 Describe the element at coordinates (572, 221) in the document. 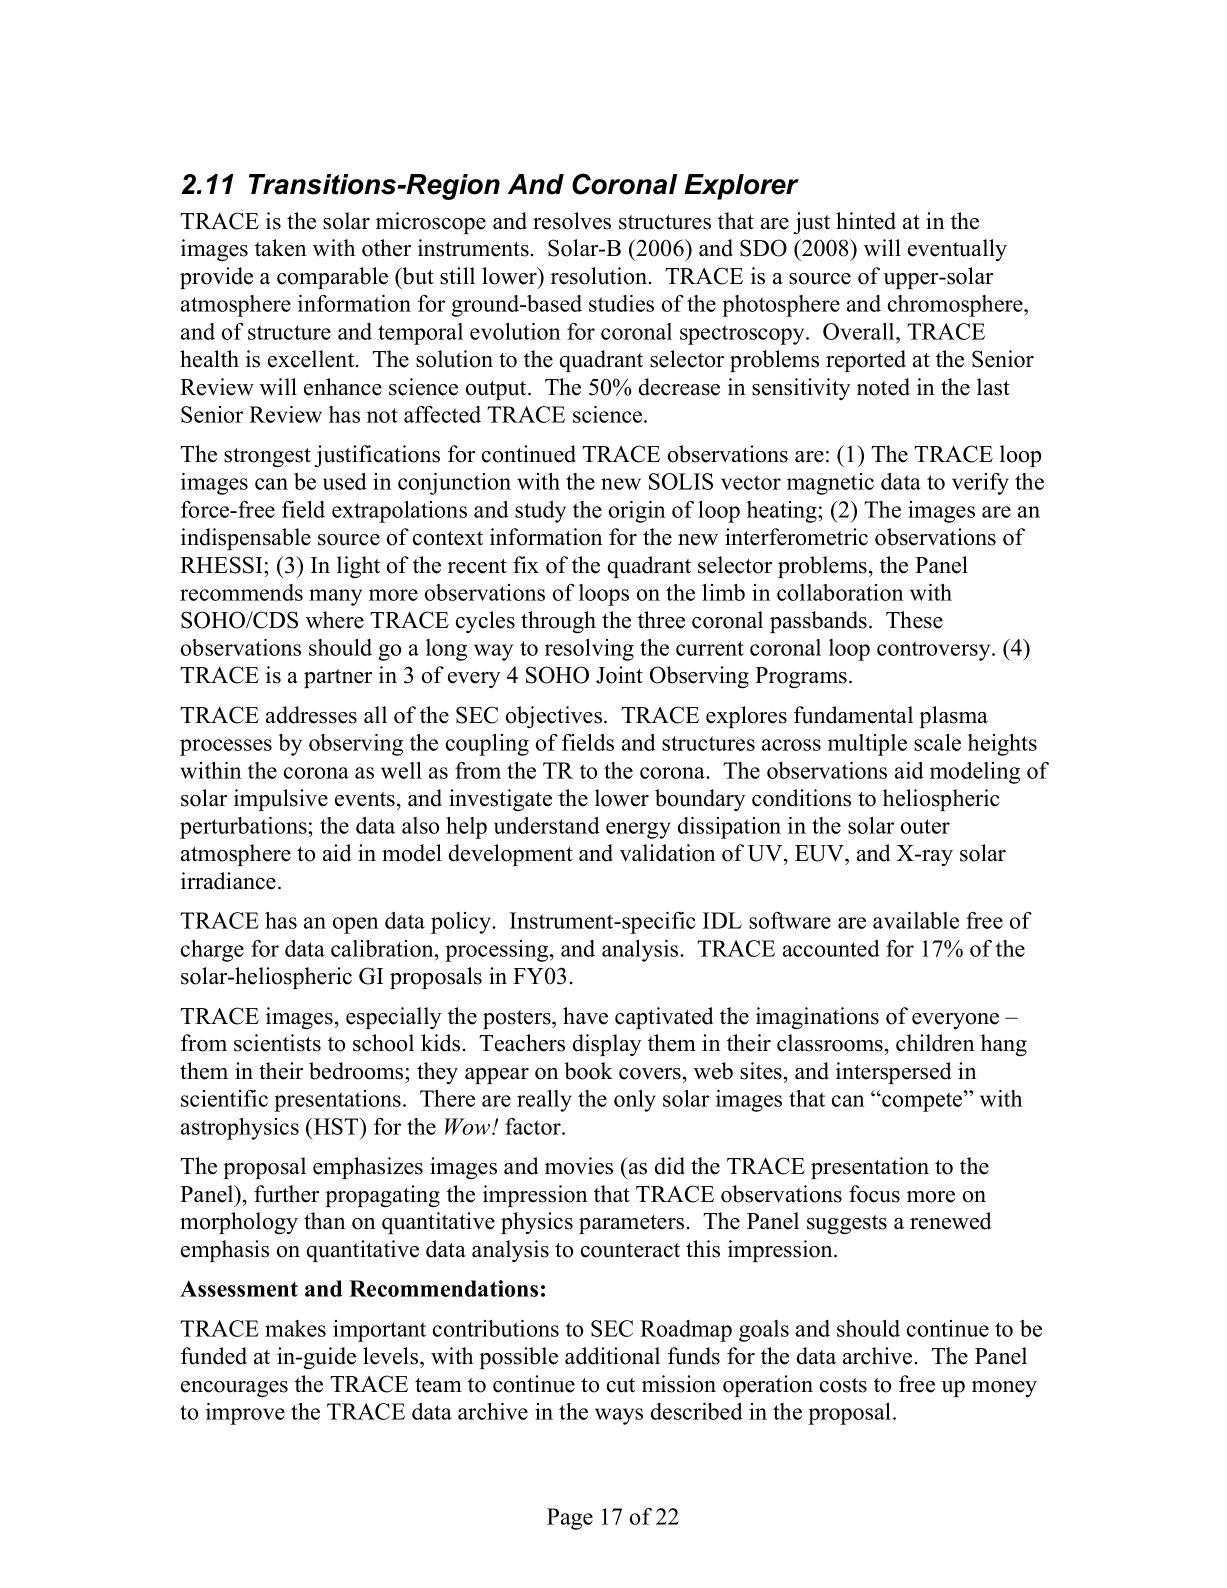

I see `resolves` at that location.
